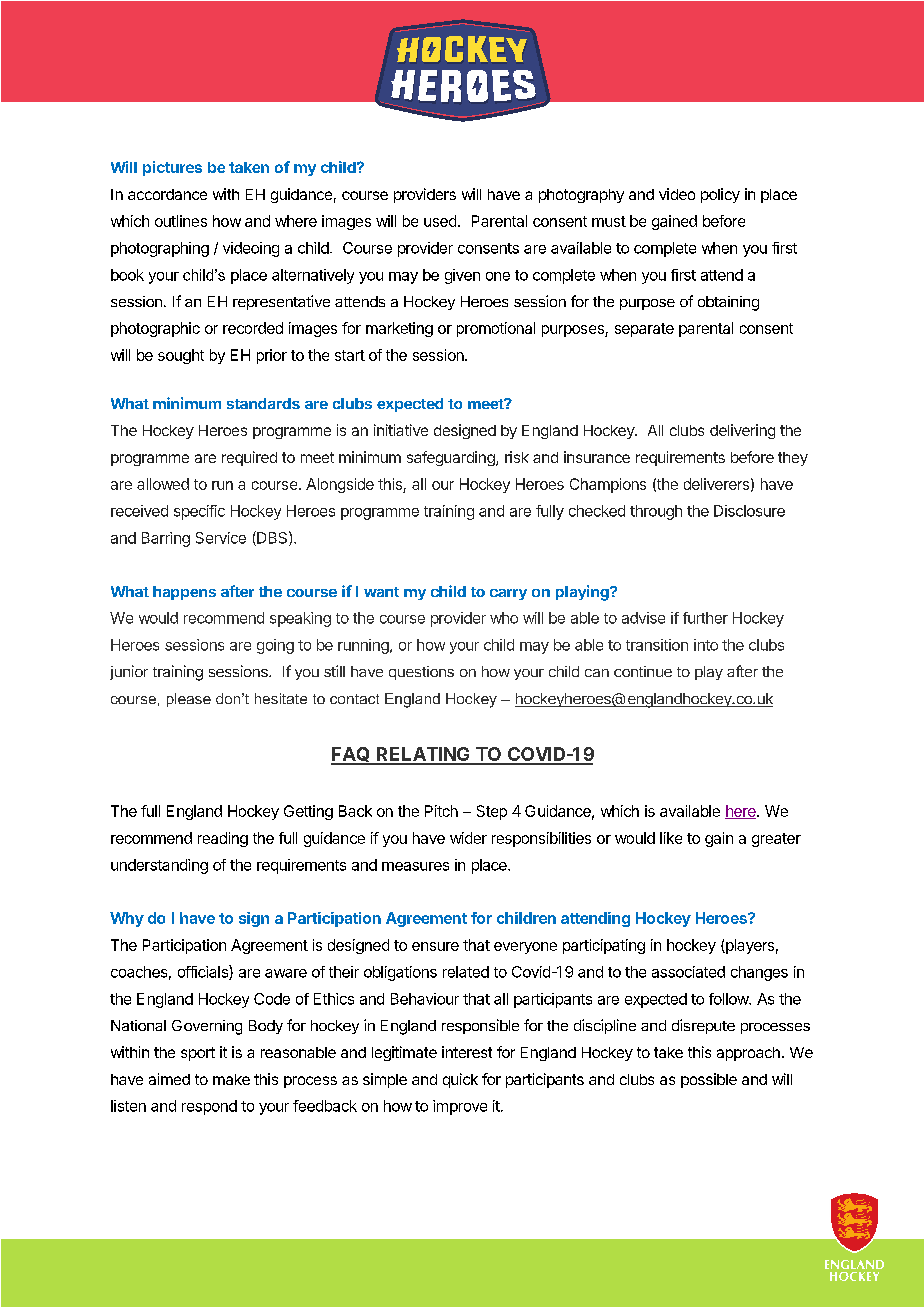  What do you see at coordinates (706, 645) in the document?
I see `into` at bounding box center [706, 645].
